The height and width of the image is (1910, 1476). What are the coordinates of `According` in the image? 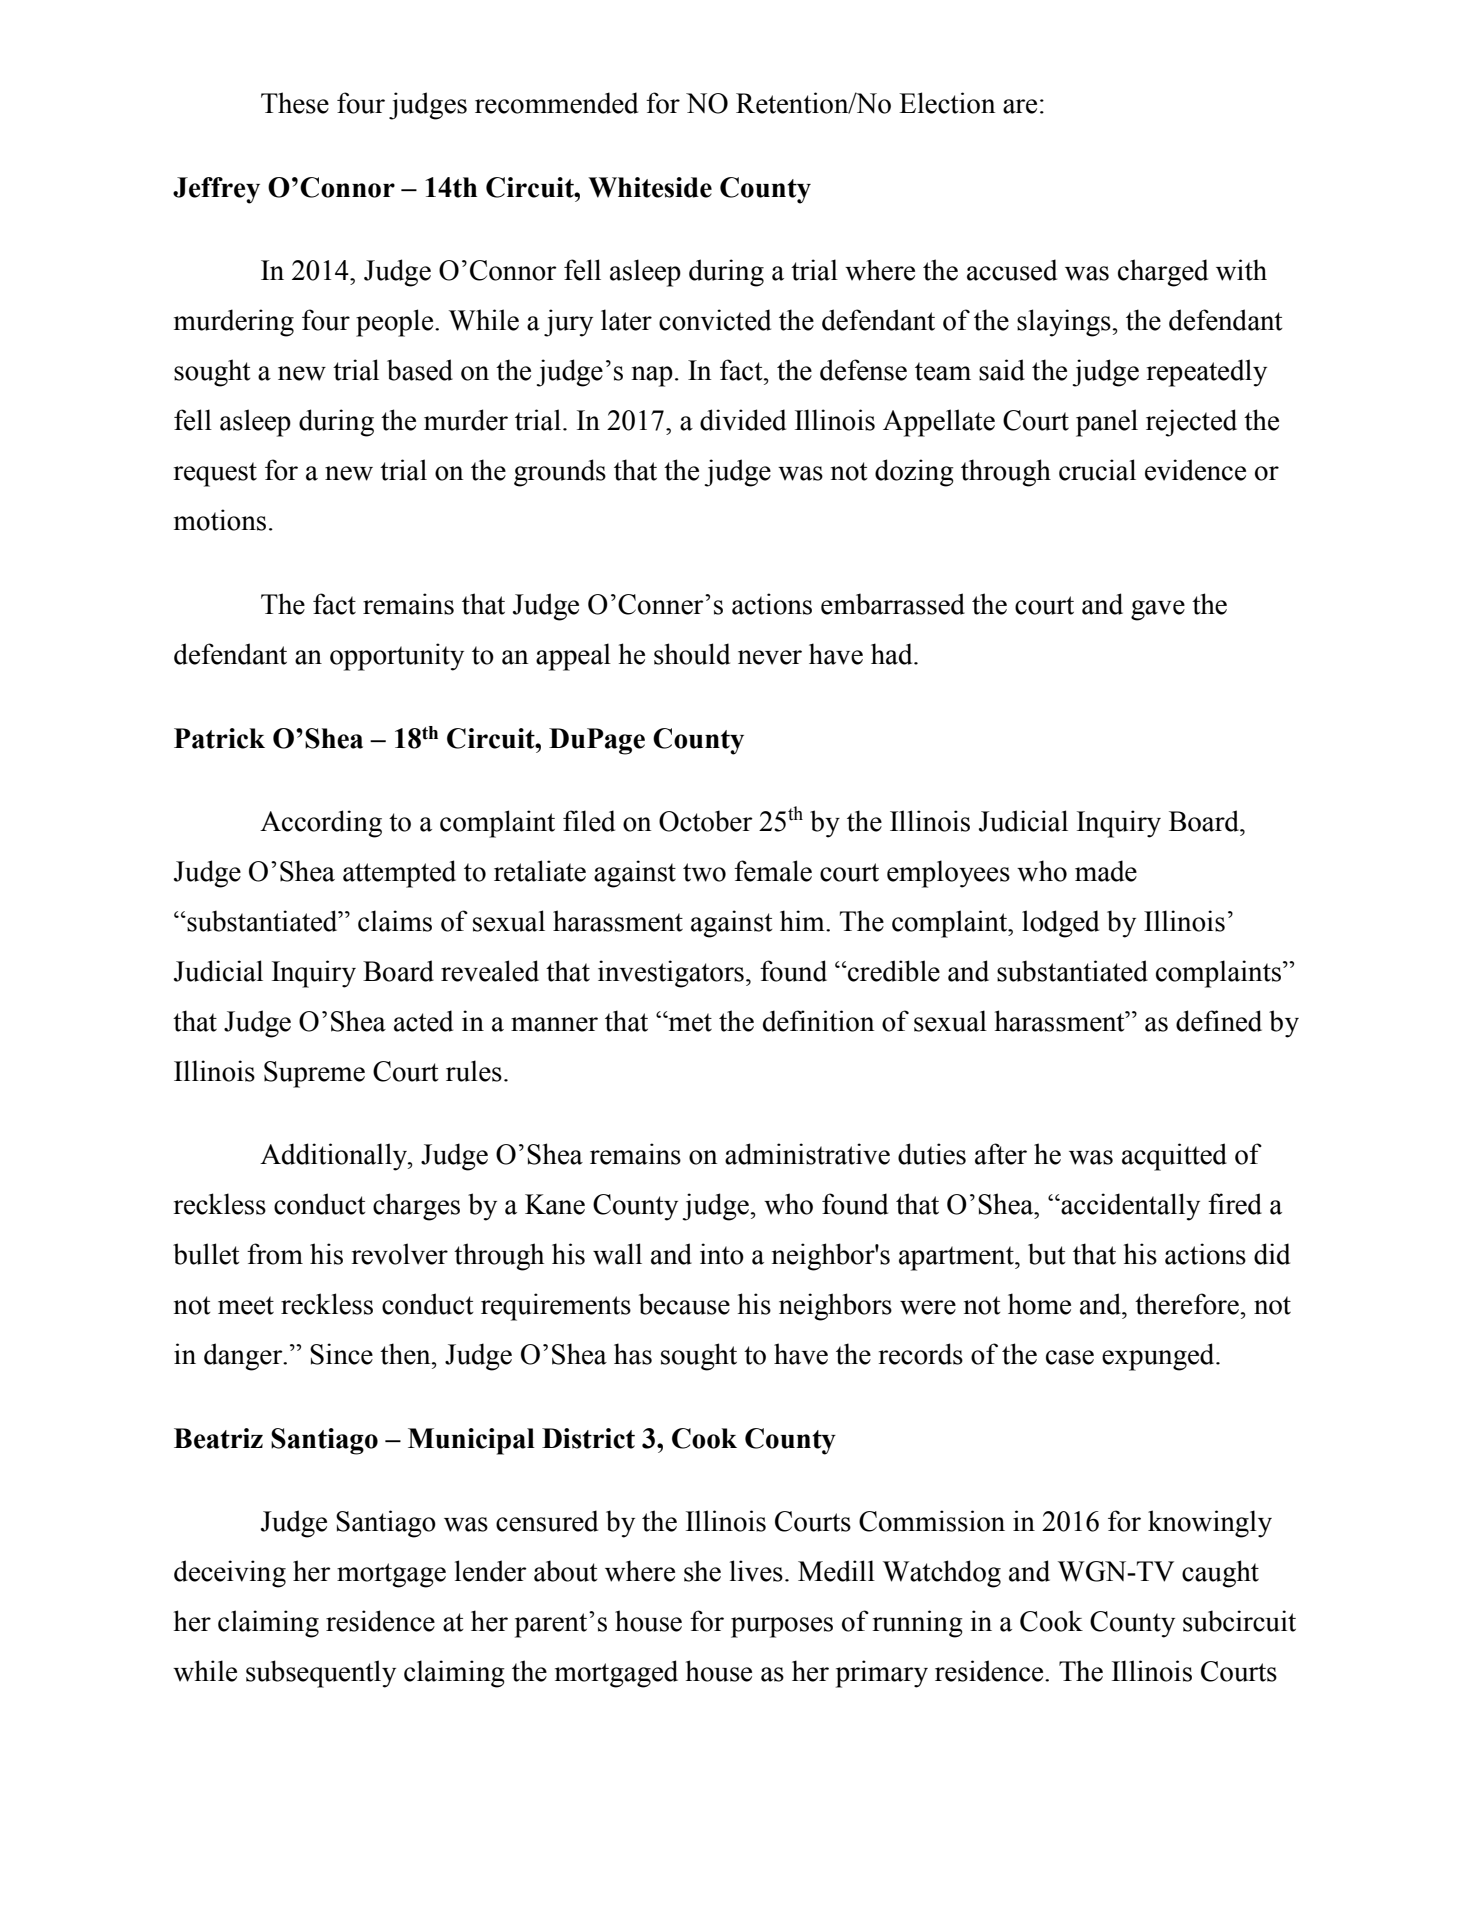 It's located at (321, 824).
